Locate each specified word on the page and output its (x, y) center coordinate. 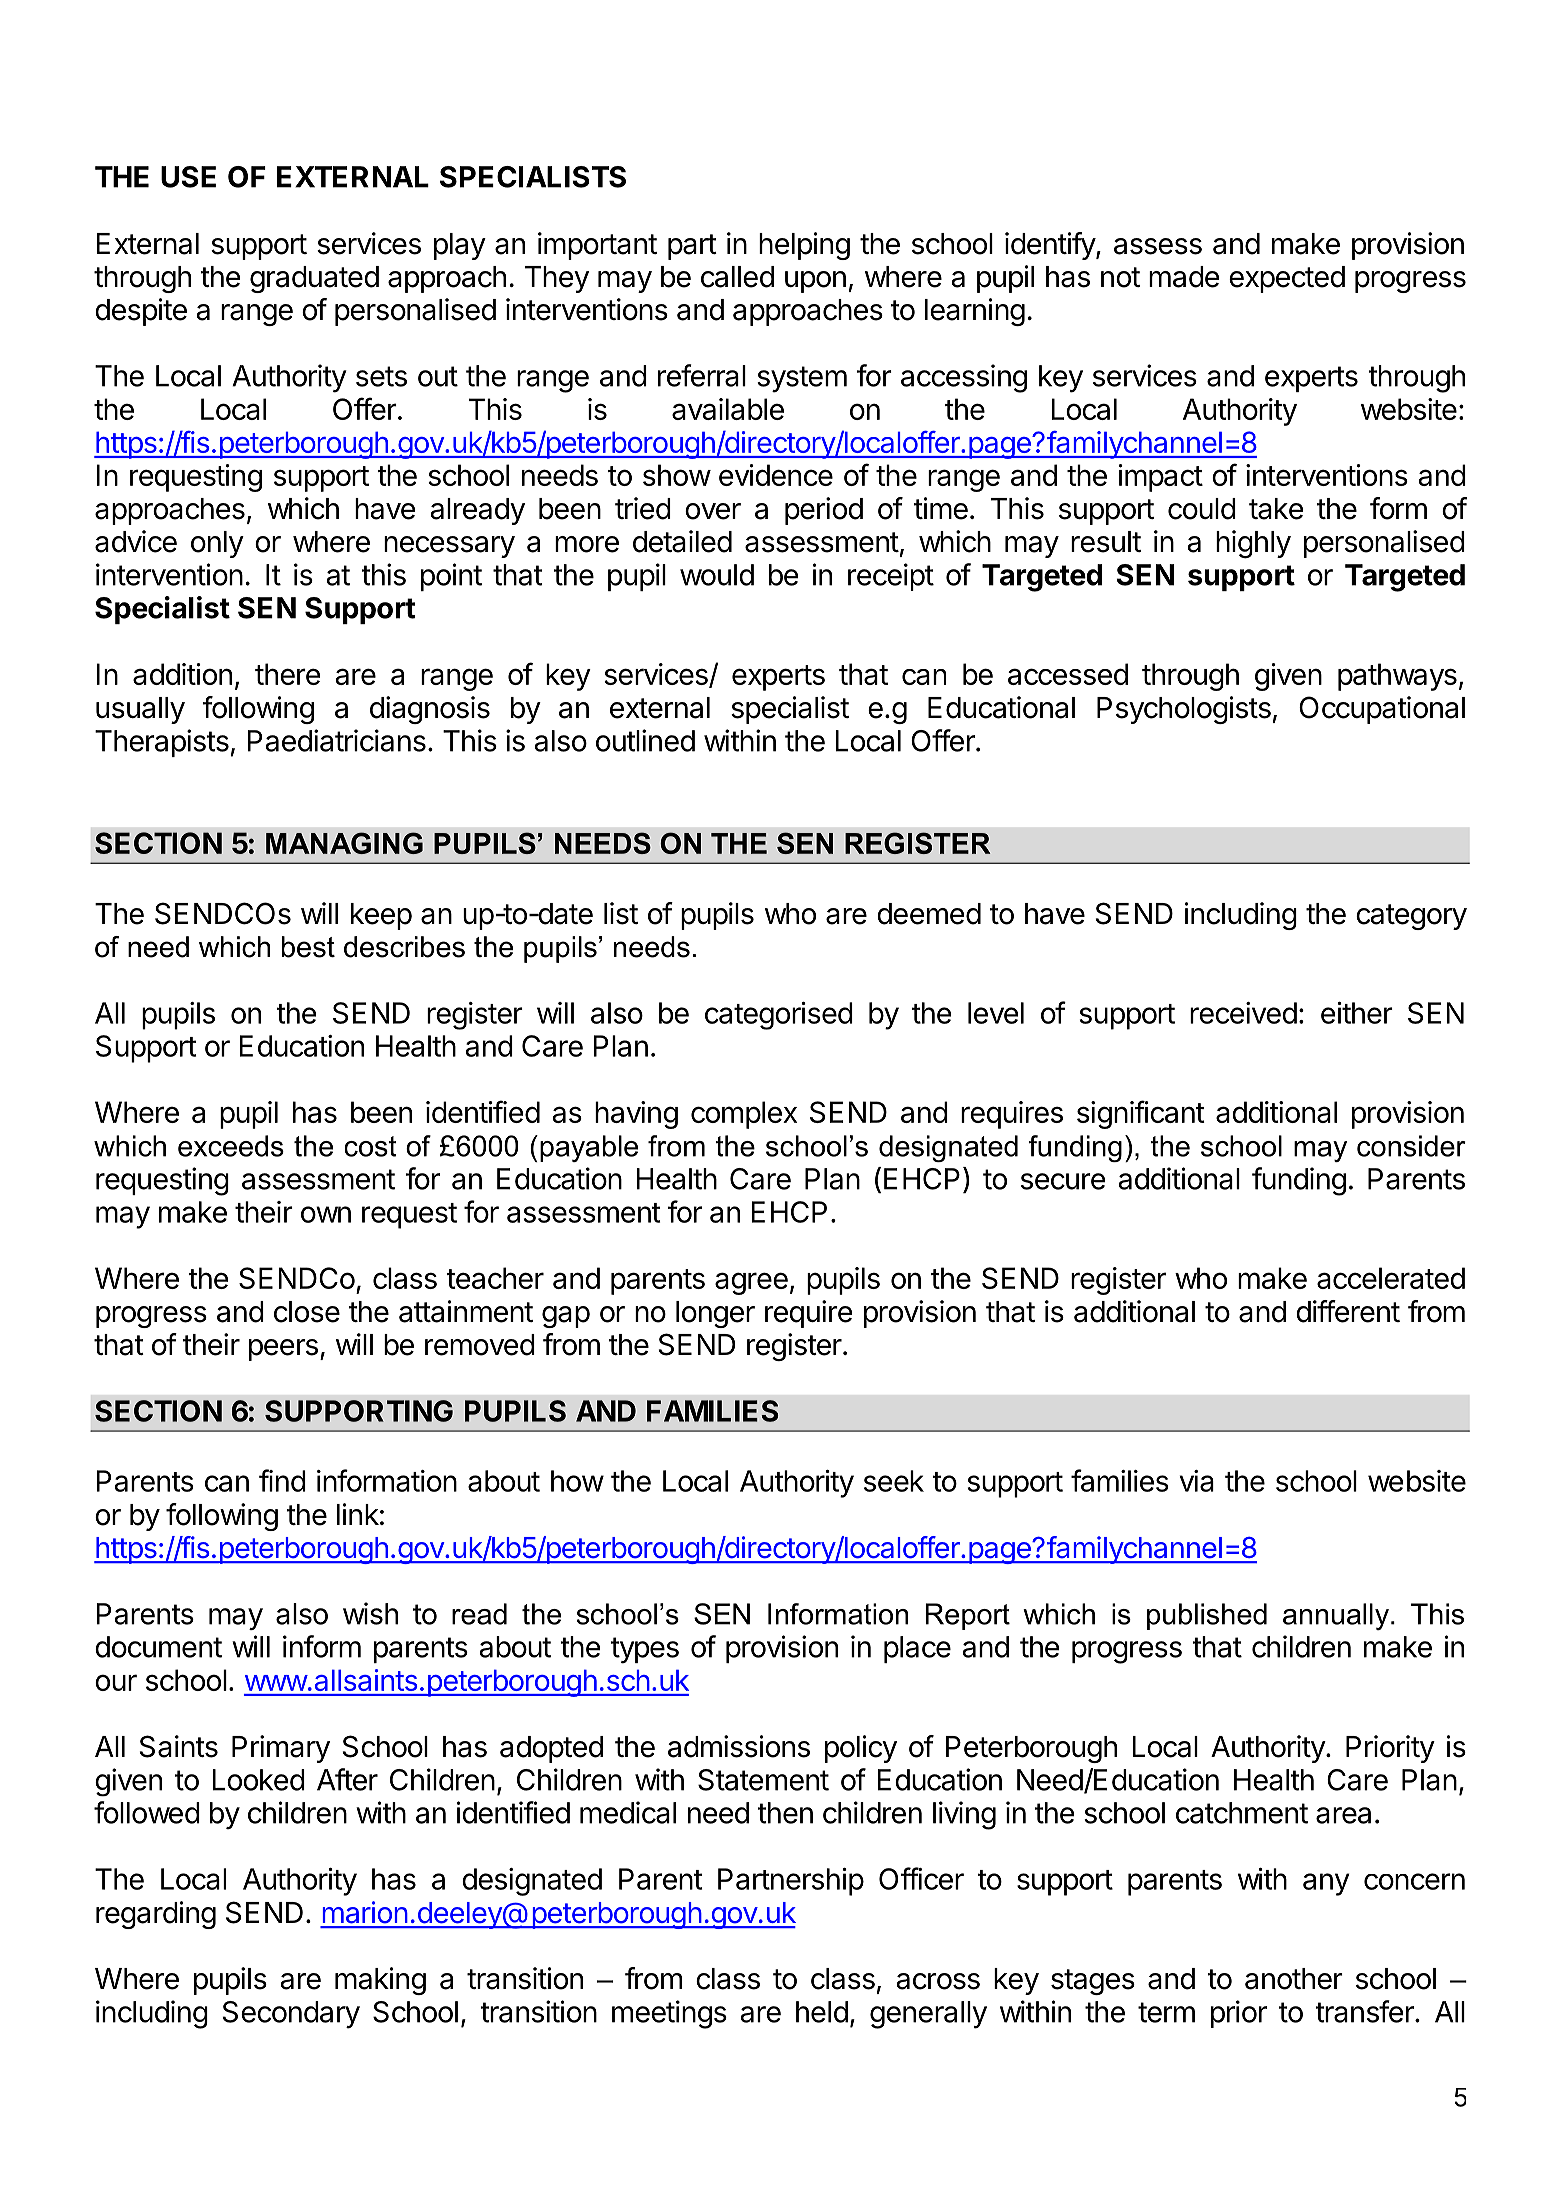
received (1243, 1013)
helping (804, 246)
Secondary (291, 2015)
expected (1287, 279)
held (822, 2012)
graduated (314, 279)
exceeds (231, 1146)
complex (744, 1115)
